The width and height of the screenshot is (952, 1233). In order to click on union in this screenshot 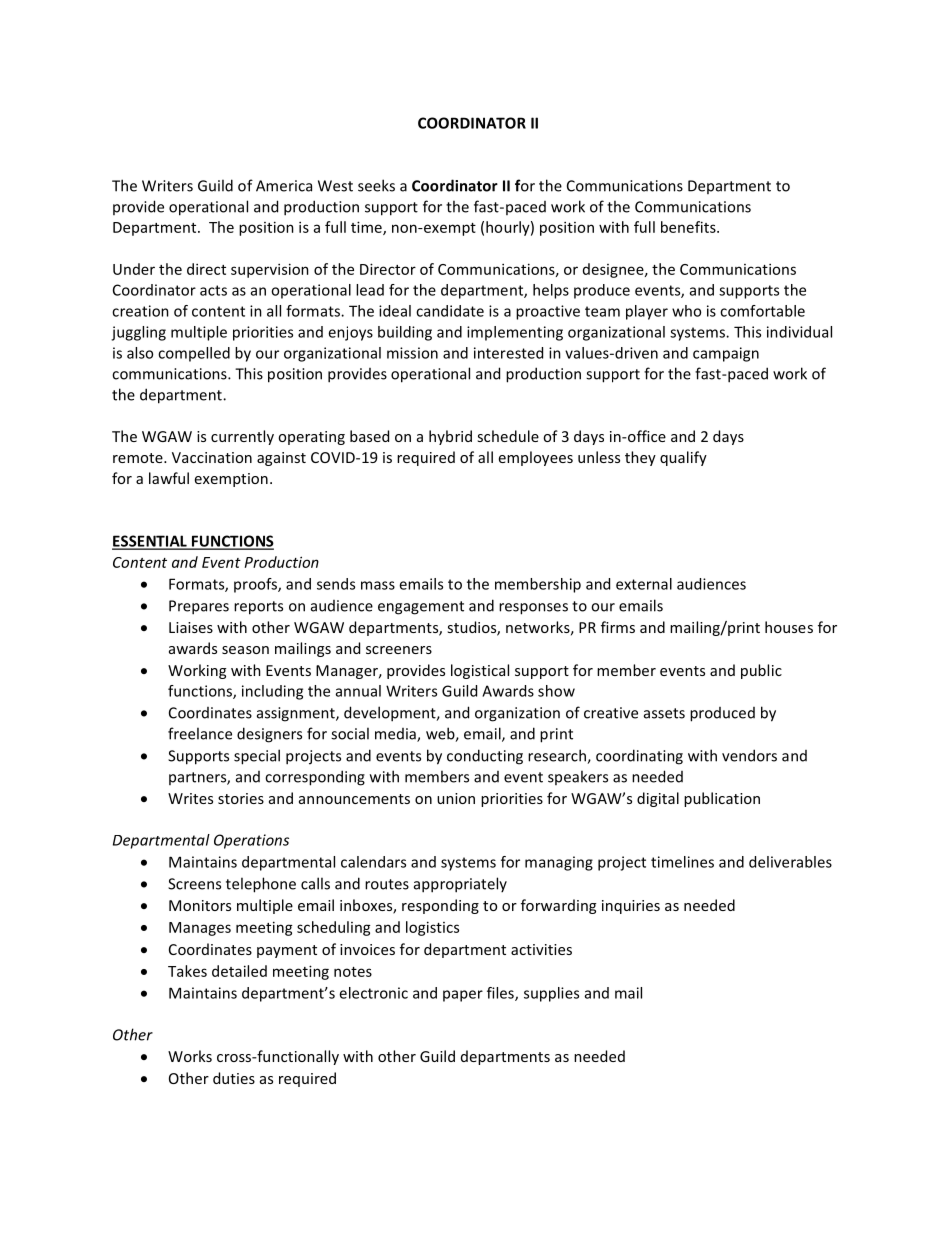, I will do `click(456, 798)`.
